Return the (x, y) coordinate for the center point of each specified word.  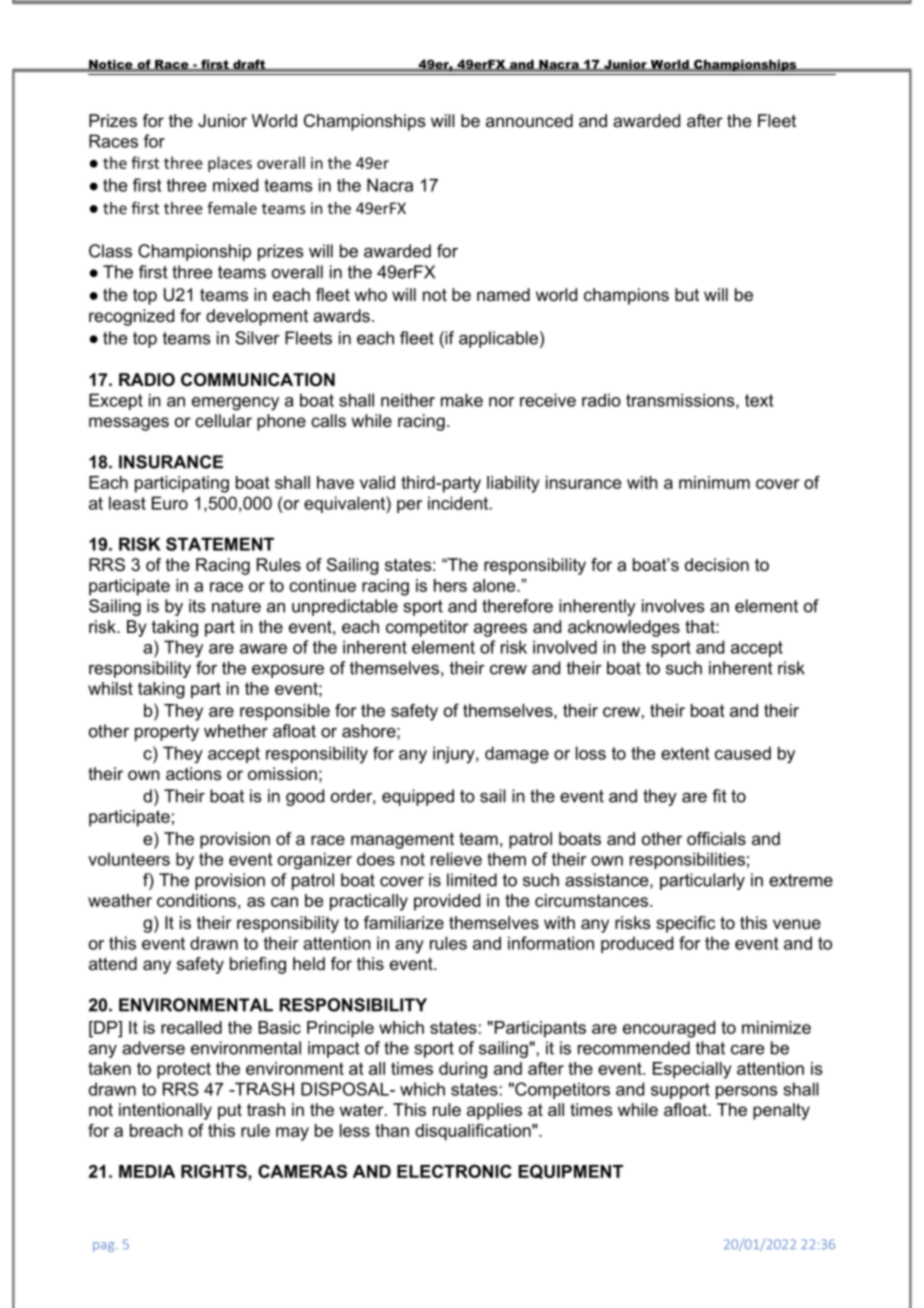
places (230, 164)
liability (513, 484)
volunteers (129, 859)
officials (716, 838)
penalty (781, 1111)
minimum (714, 482)
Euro (170, 503)
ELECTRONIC (454, 1171)
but (687, 294)
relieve (456, 859)
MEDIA (147, 1171)
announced (529, 120)
